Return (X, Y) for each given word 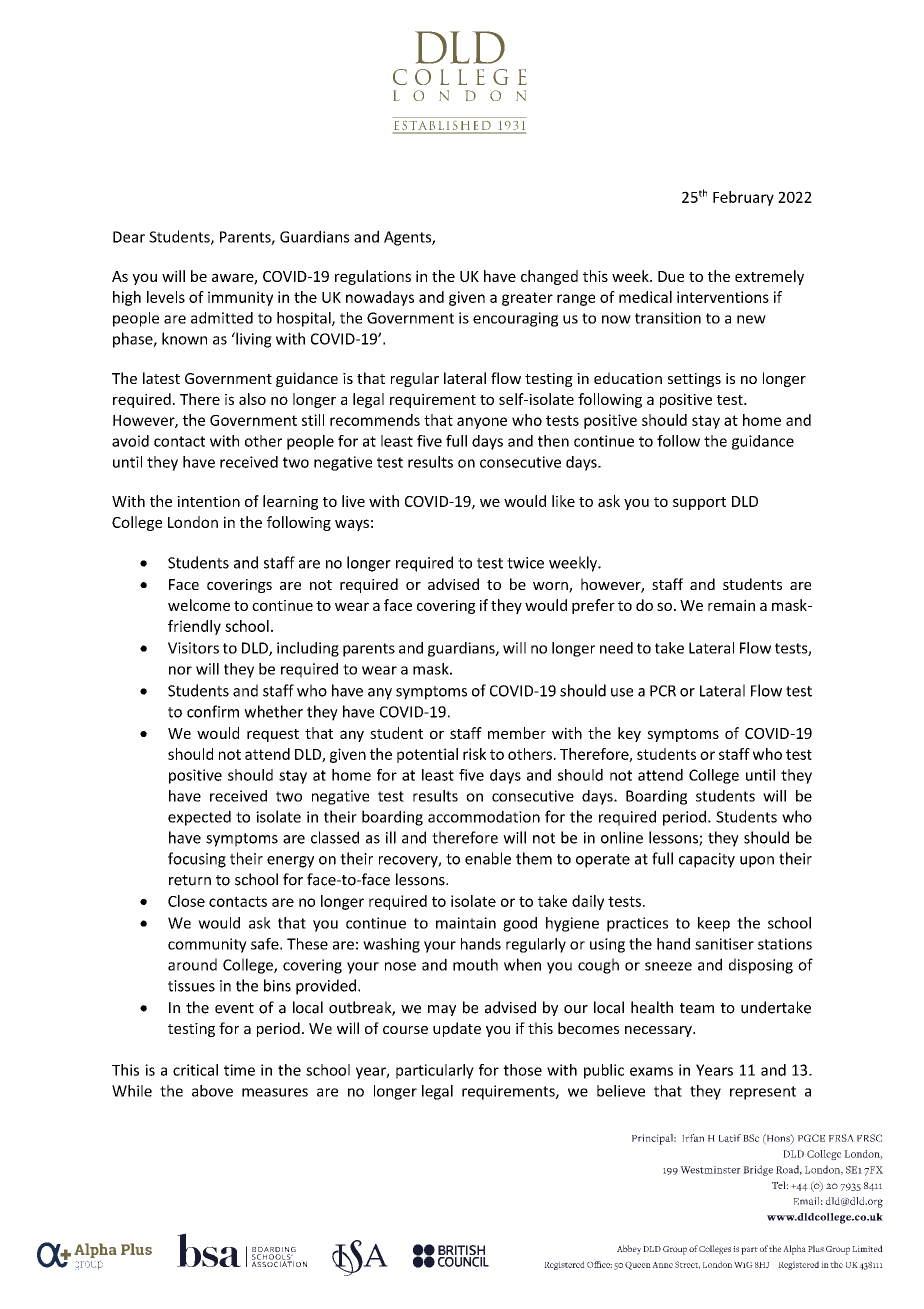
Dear (129, 237)
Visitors (193, 648)
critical (195, 1070)
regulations (373, 277)
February (743, 198)
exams (651, 1071)
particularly (435, 1071)
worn (551, 587)
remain (731, 605)
